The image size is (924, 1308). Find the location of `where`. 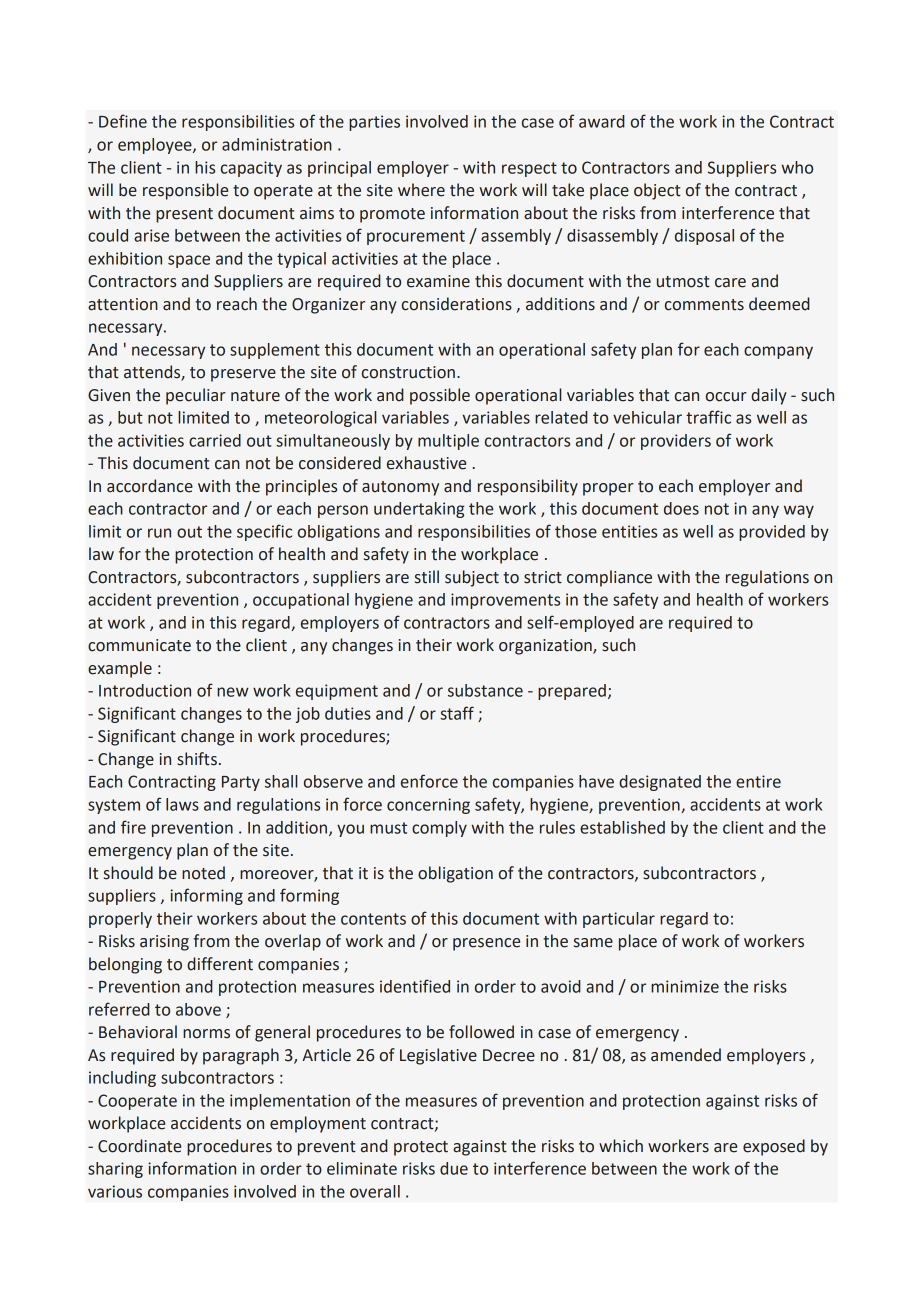

where is located at coordinates (421, 190).
